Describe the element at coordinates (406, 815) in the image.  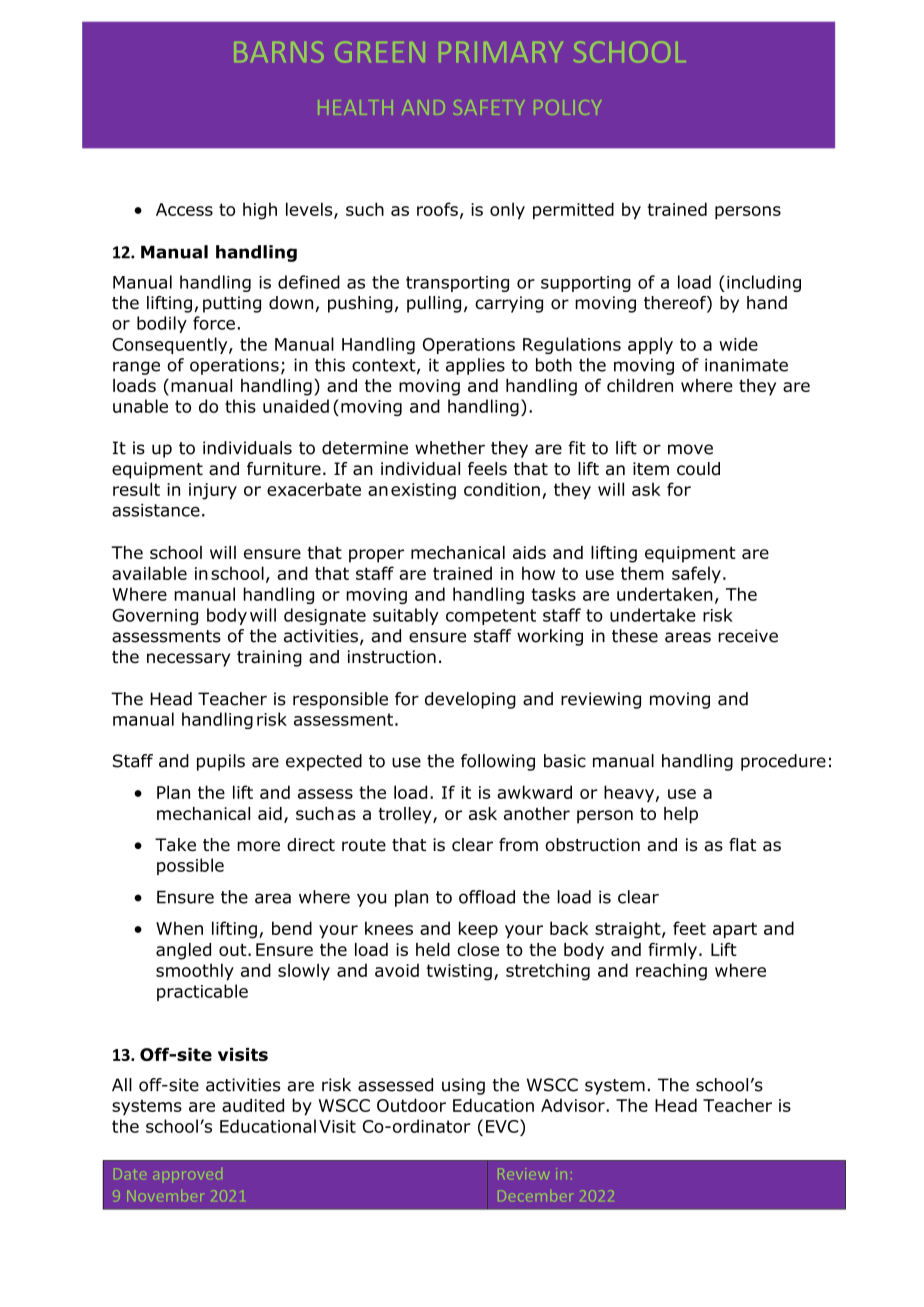
I see `trolley` at that location.
